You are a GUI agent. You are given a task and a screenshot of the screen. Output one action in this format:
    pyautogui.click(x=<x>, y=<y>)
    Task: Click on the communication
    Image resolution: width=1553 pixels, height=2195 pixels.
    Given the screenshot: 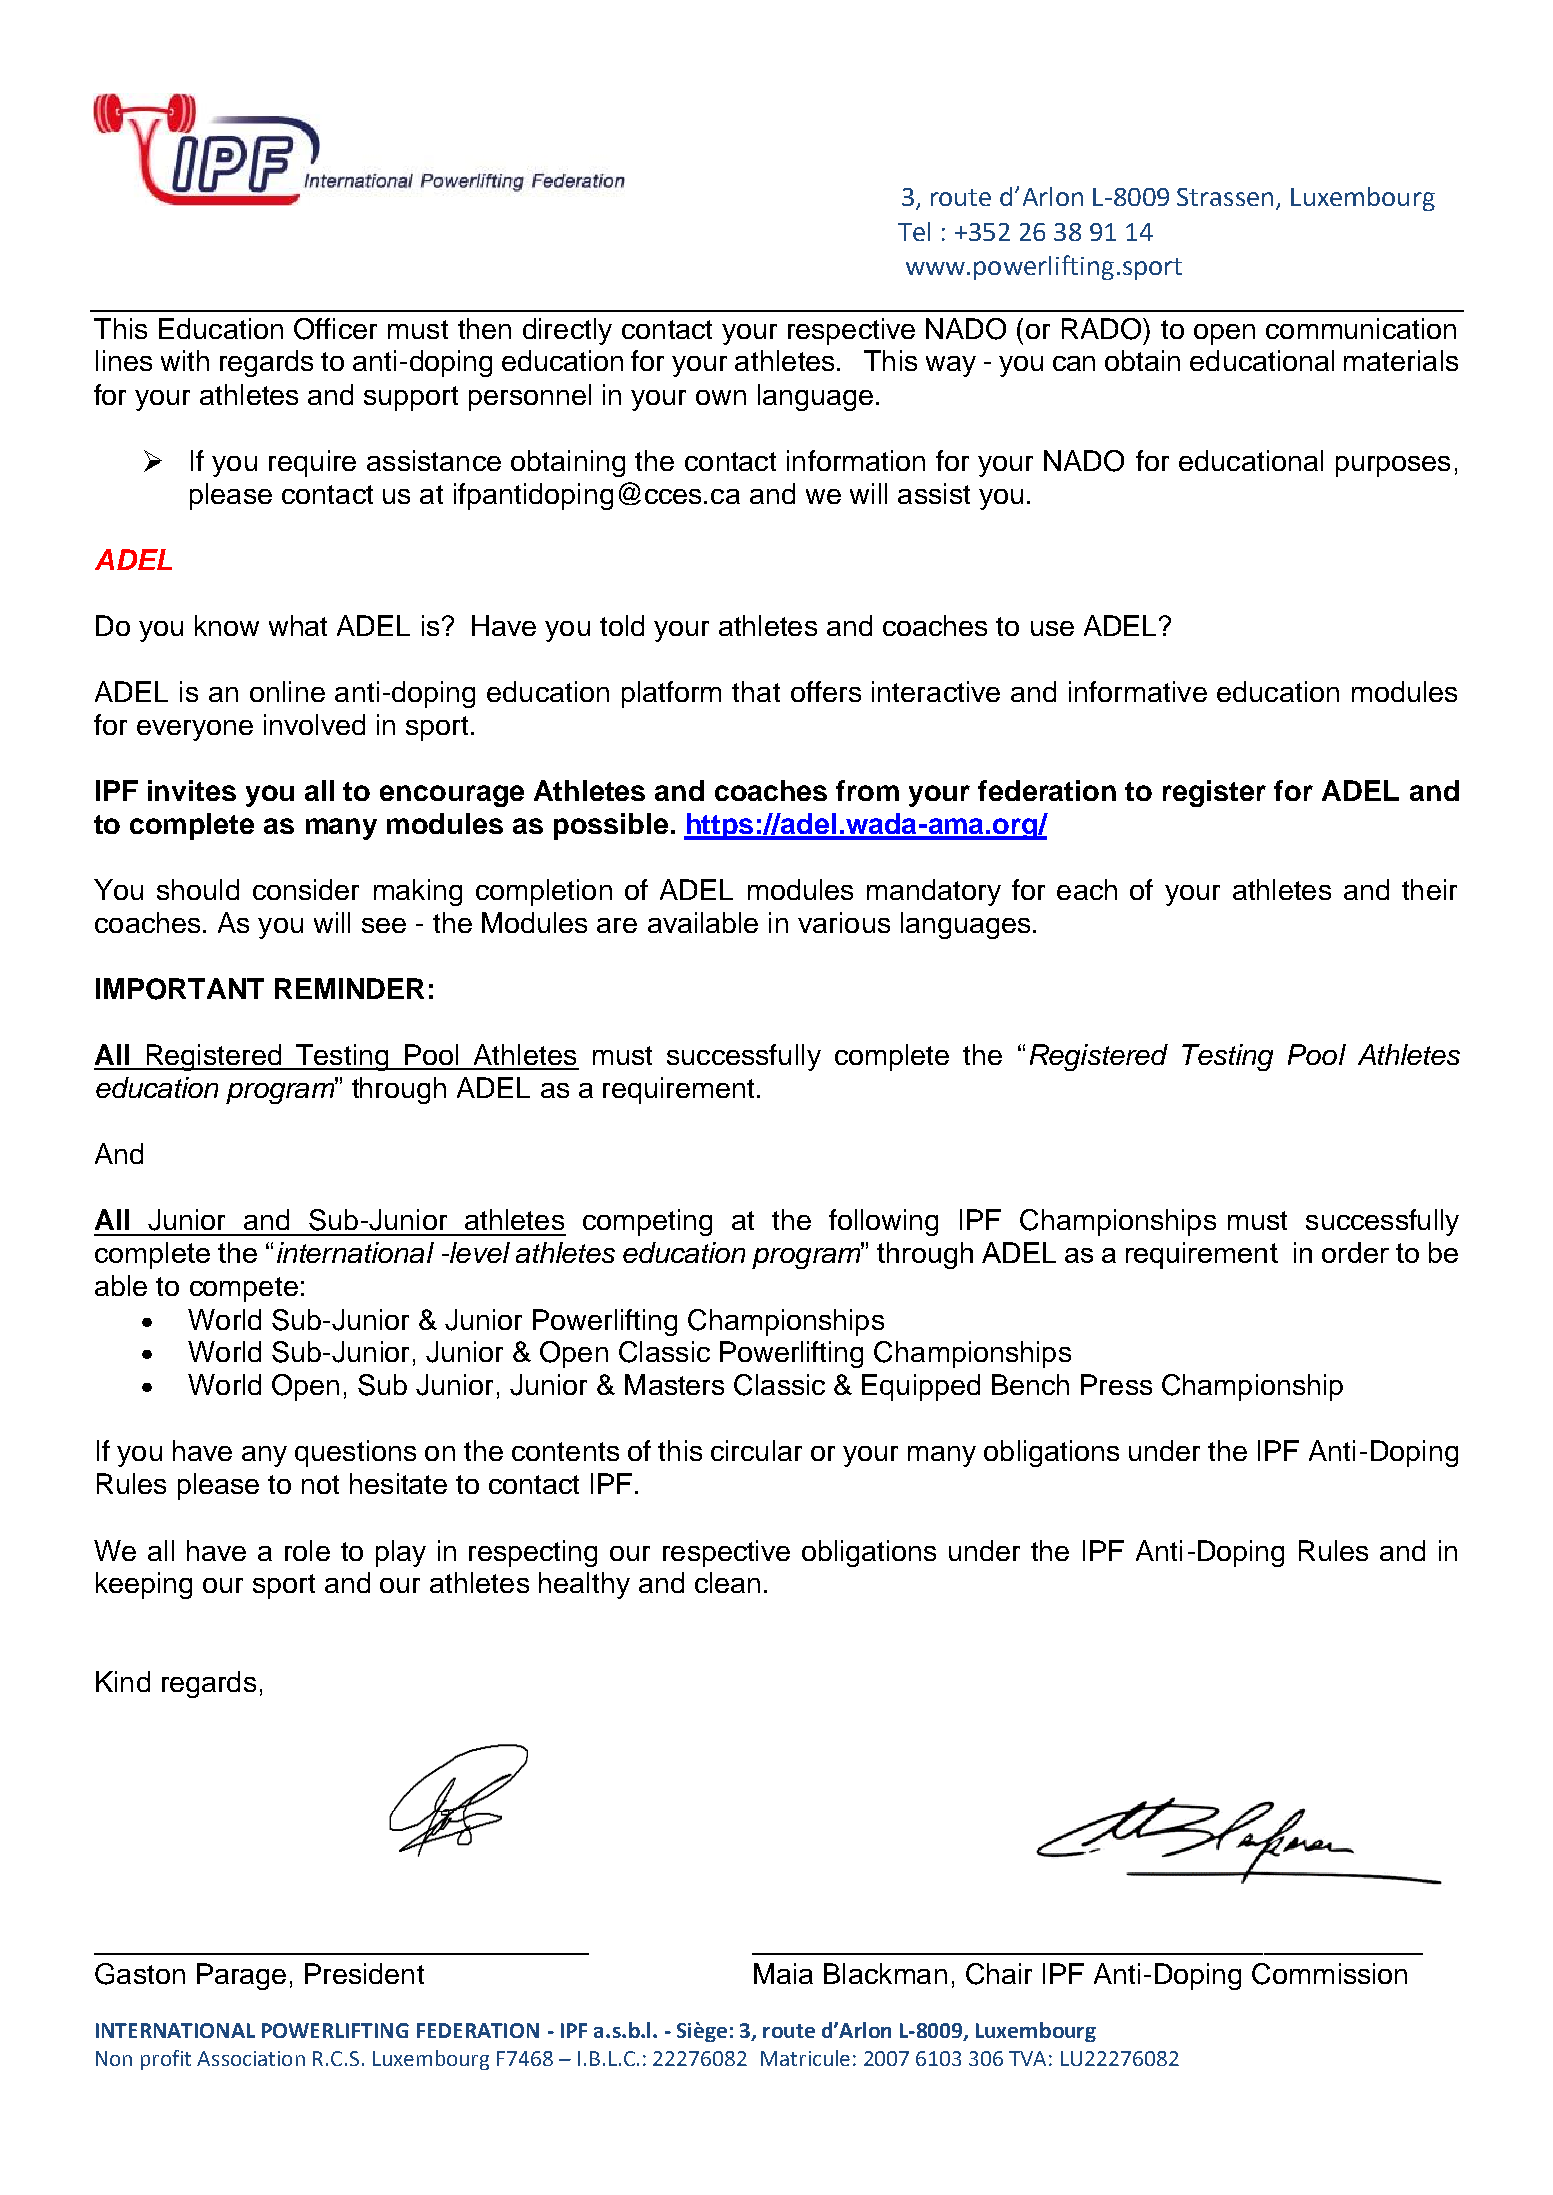 What is the action you would take?
    pyautogui.click(x=1361, y=328)
